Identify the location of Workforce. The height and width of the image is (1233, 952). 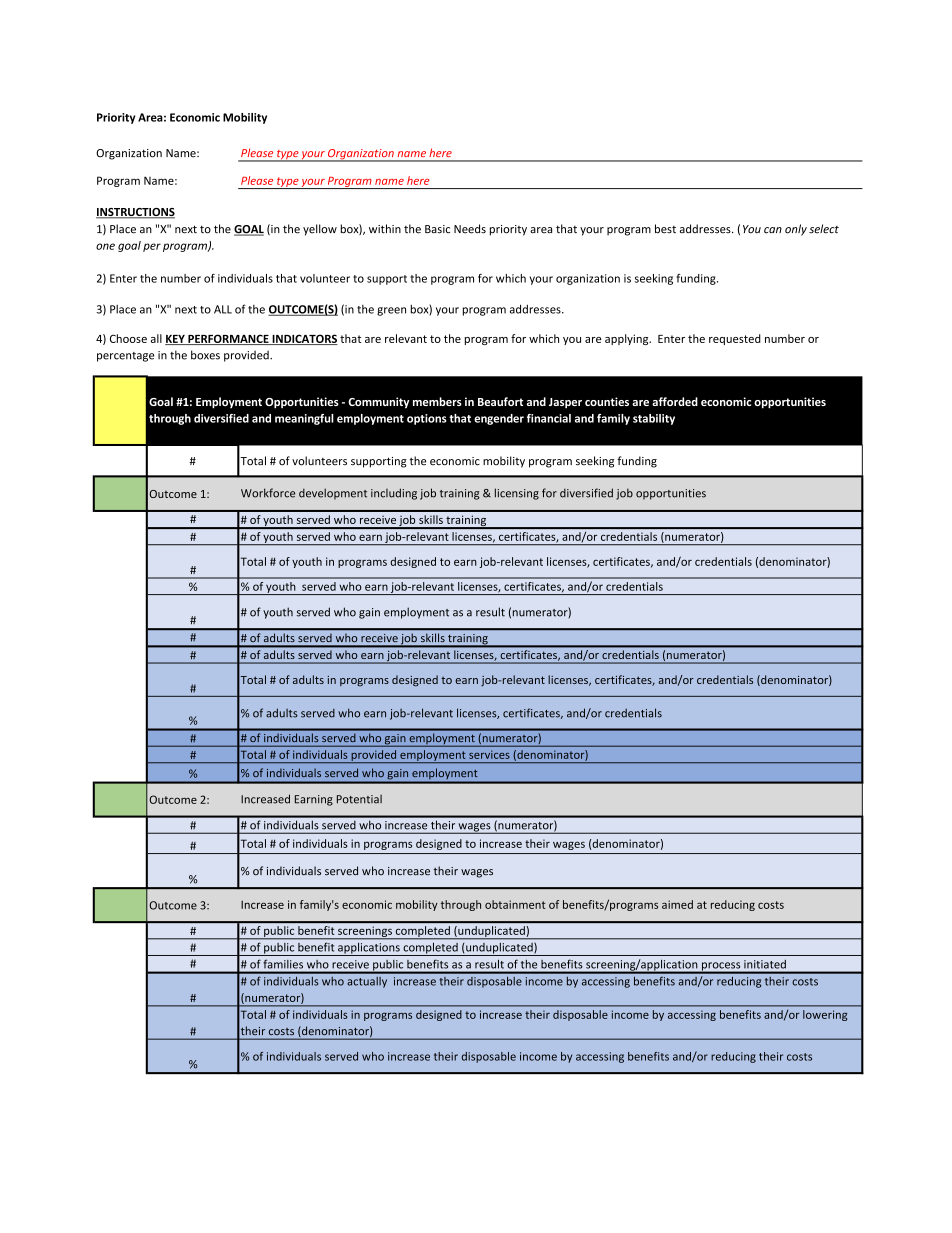
(268, 493).
